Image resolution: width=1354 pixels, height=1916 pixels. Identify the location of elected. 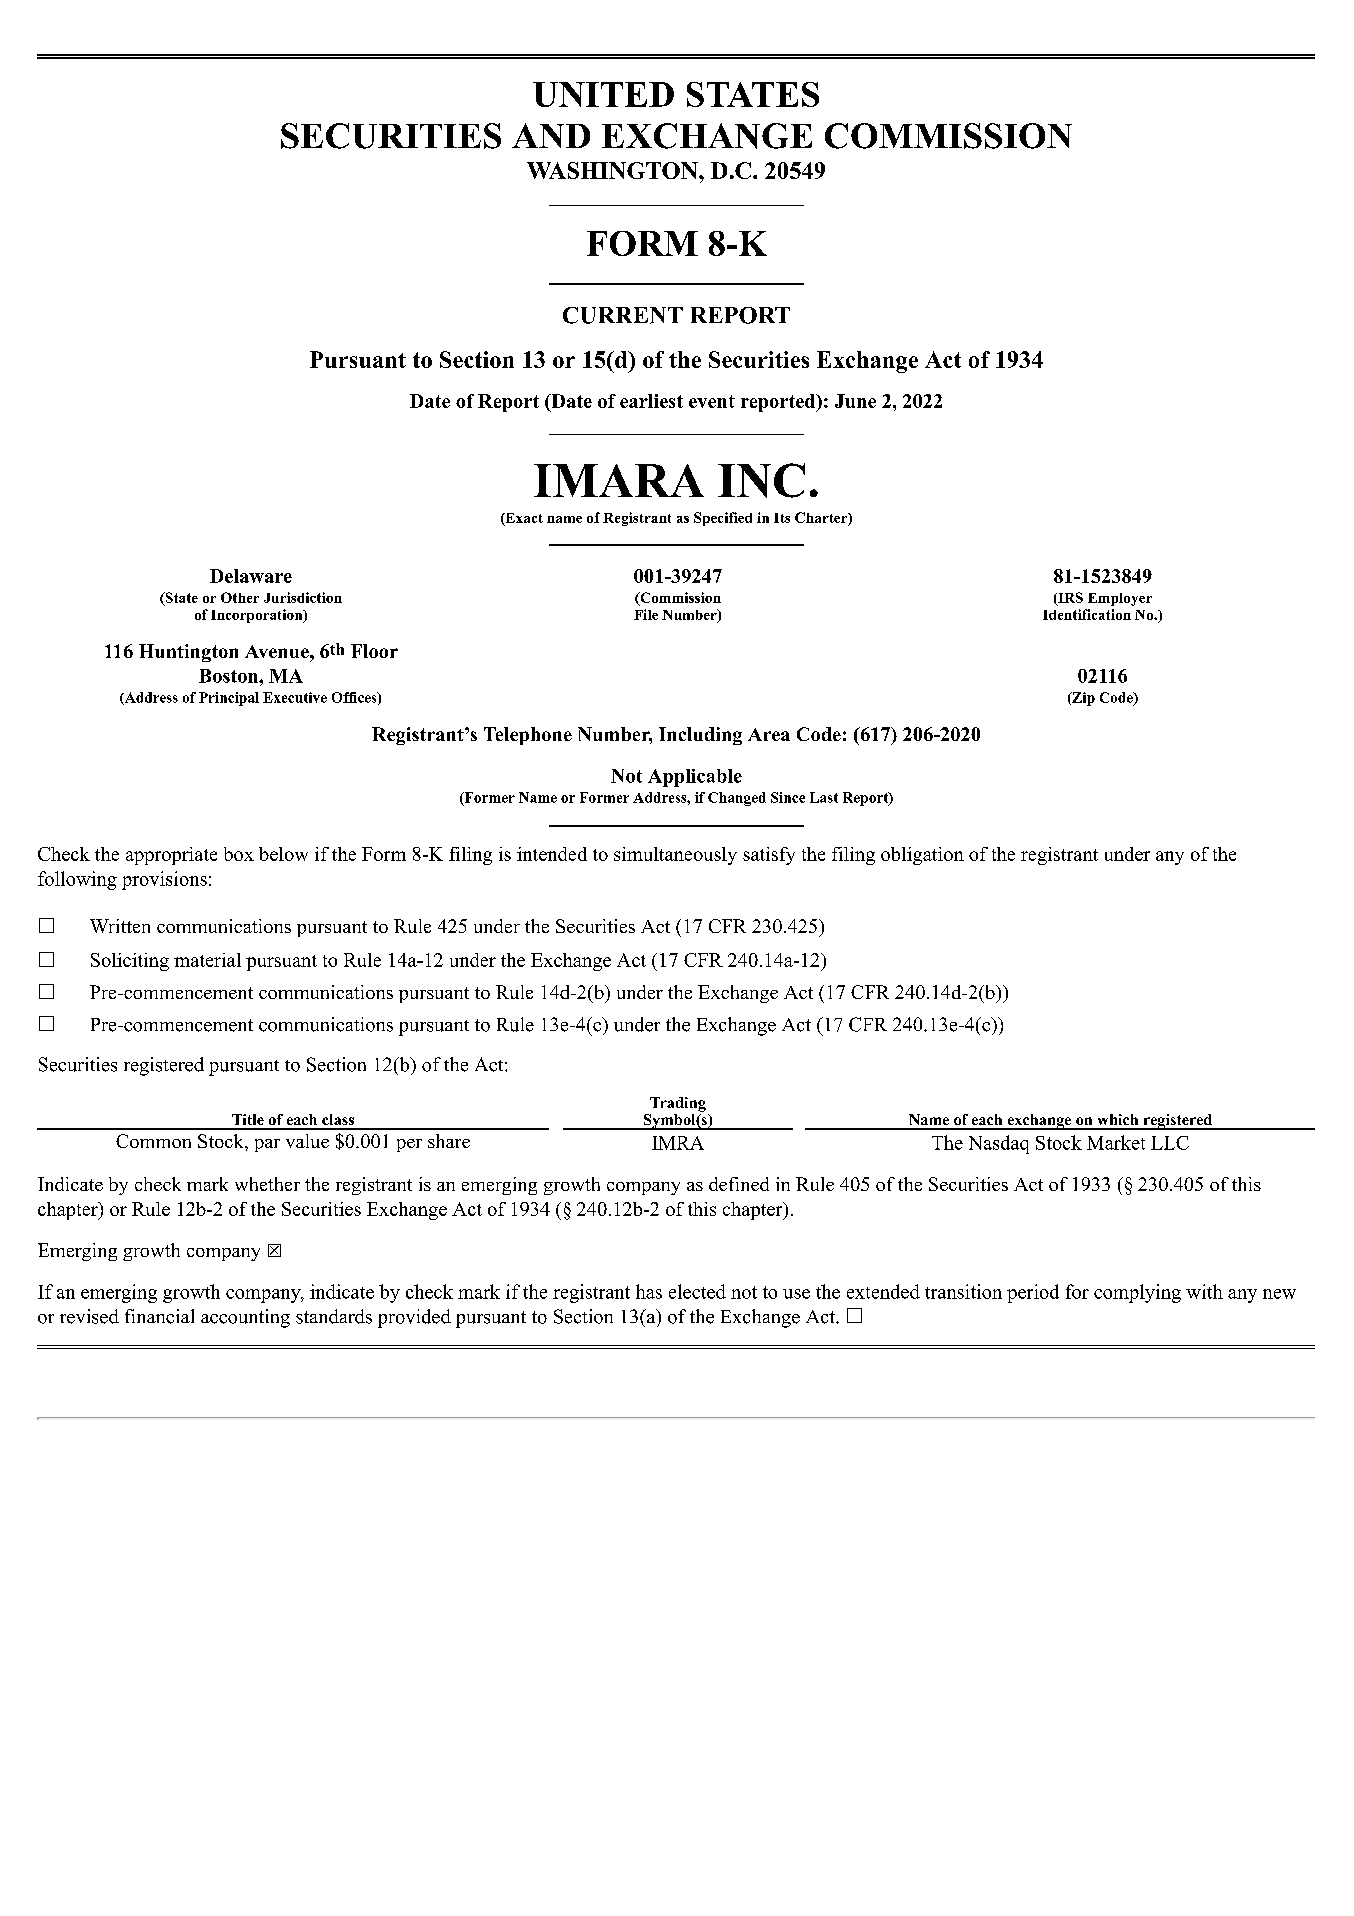
(697, 1291).
